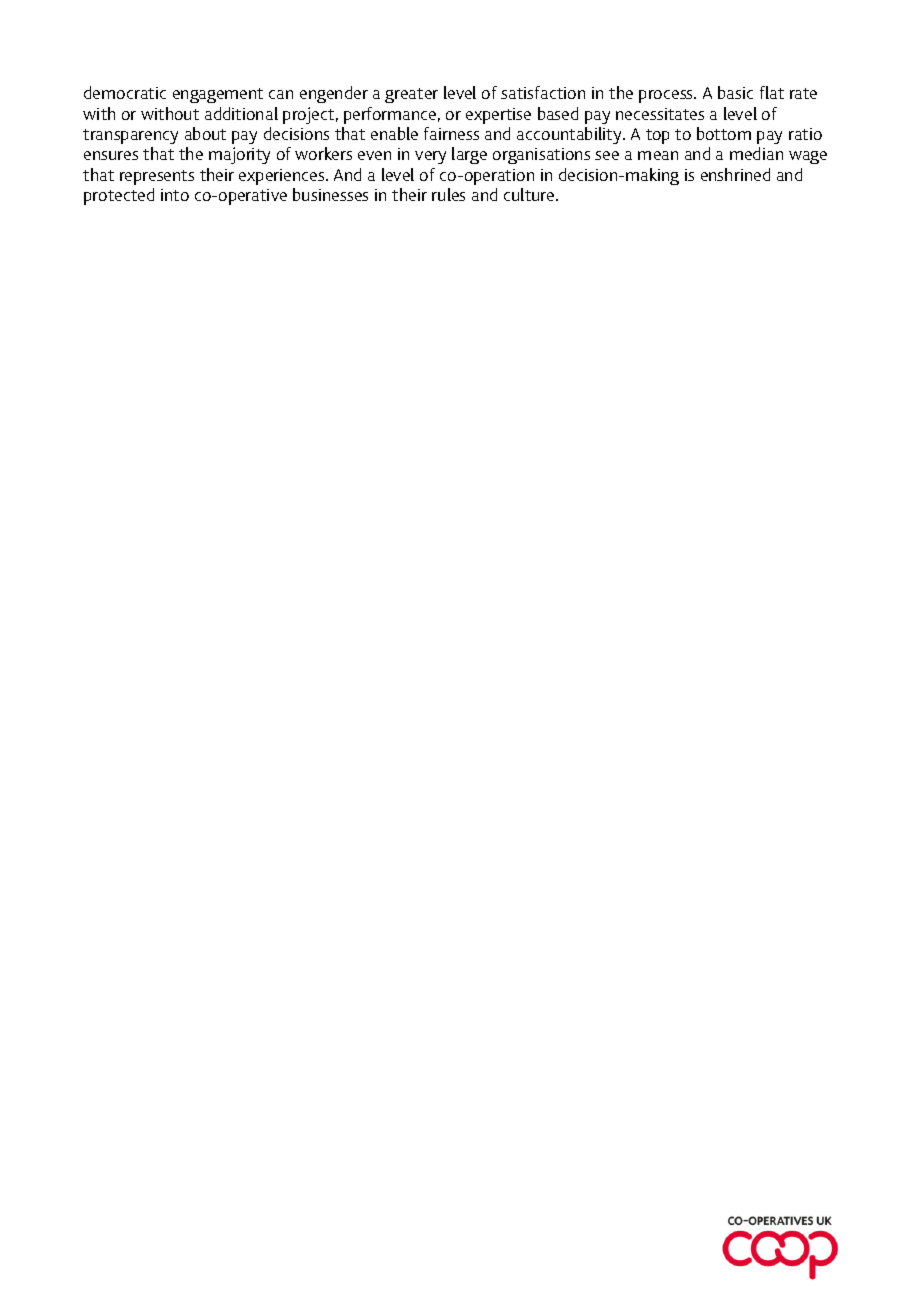 This screenshot has height=1308, width=924. Describe the element at coordinates (175, 195) in the screenshot. I see `into` at that location.
